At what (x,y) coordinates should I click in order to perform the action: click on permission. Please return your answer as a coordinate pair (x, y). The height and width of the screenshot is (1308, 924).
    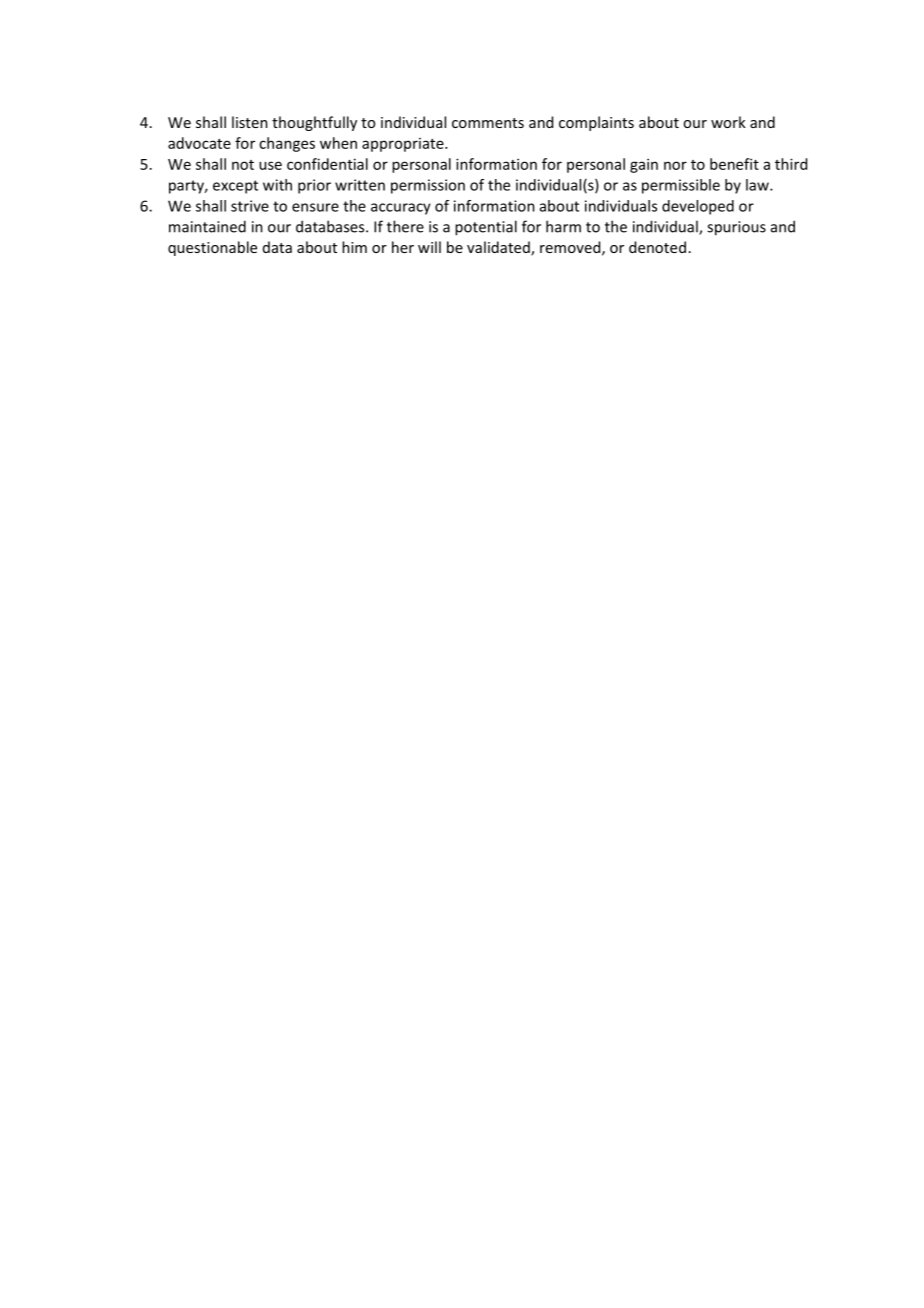
    Looking at the image, I should click on (428, 186).
